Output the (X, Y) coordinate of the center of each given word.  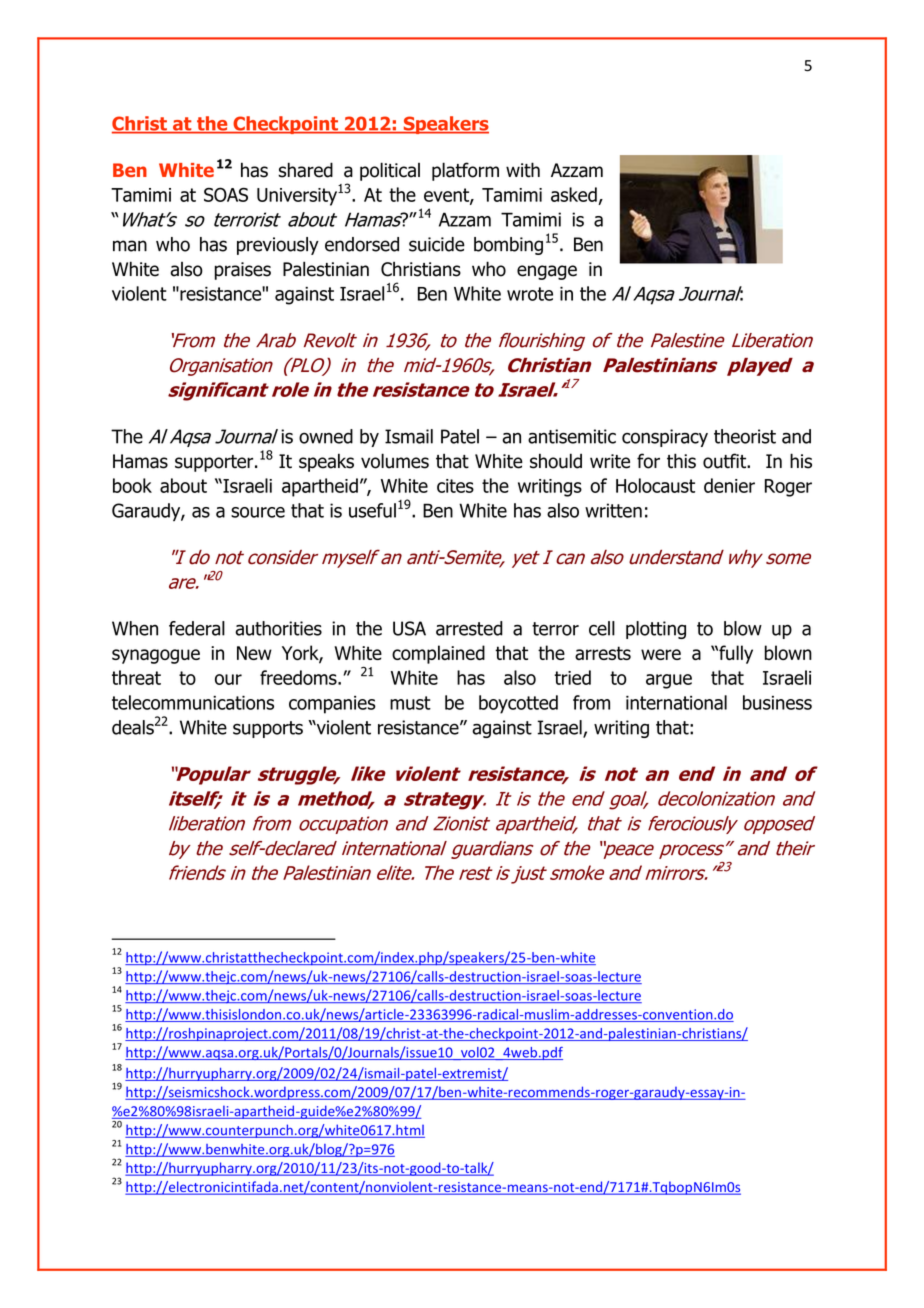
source (258, 512)
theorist (745, 436)
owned (326, 436)
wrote (530, 294)
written (613, 510)
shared (305, 170)
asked (574, 194)
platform (465, 171)
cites (455, 486)
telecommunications (193, 702)
